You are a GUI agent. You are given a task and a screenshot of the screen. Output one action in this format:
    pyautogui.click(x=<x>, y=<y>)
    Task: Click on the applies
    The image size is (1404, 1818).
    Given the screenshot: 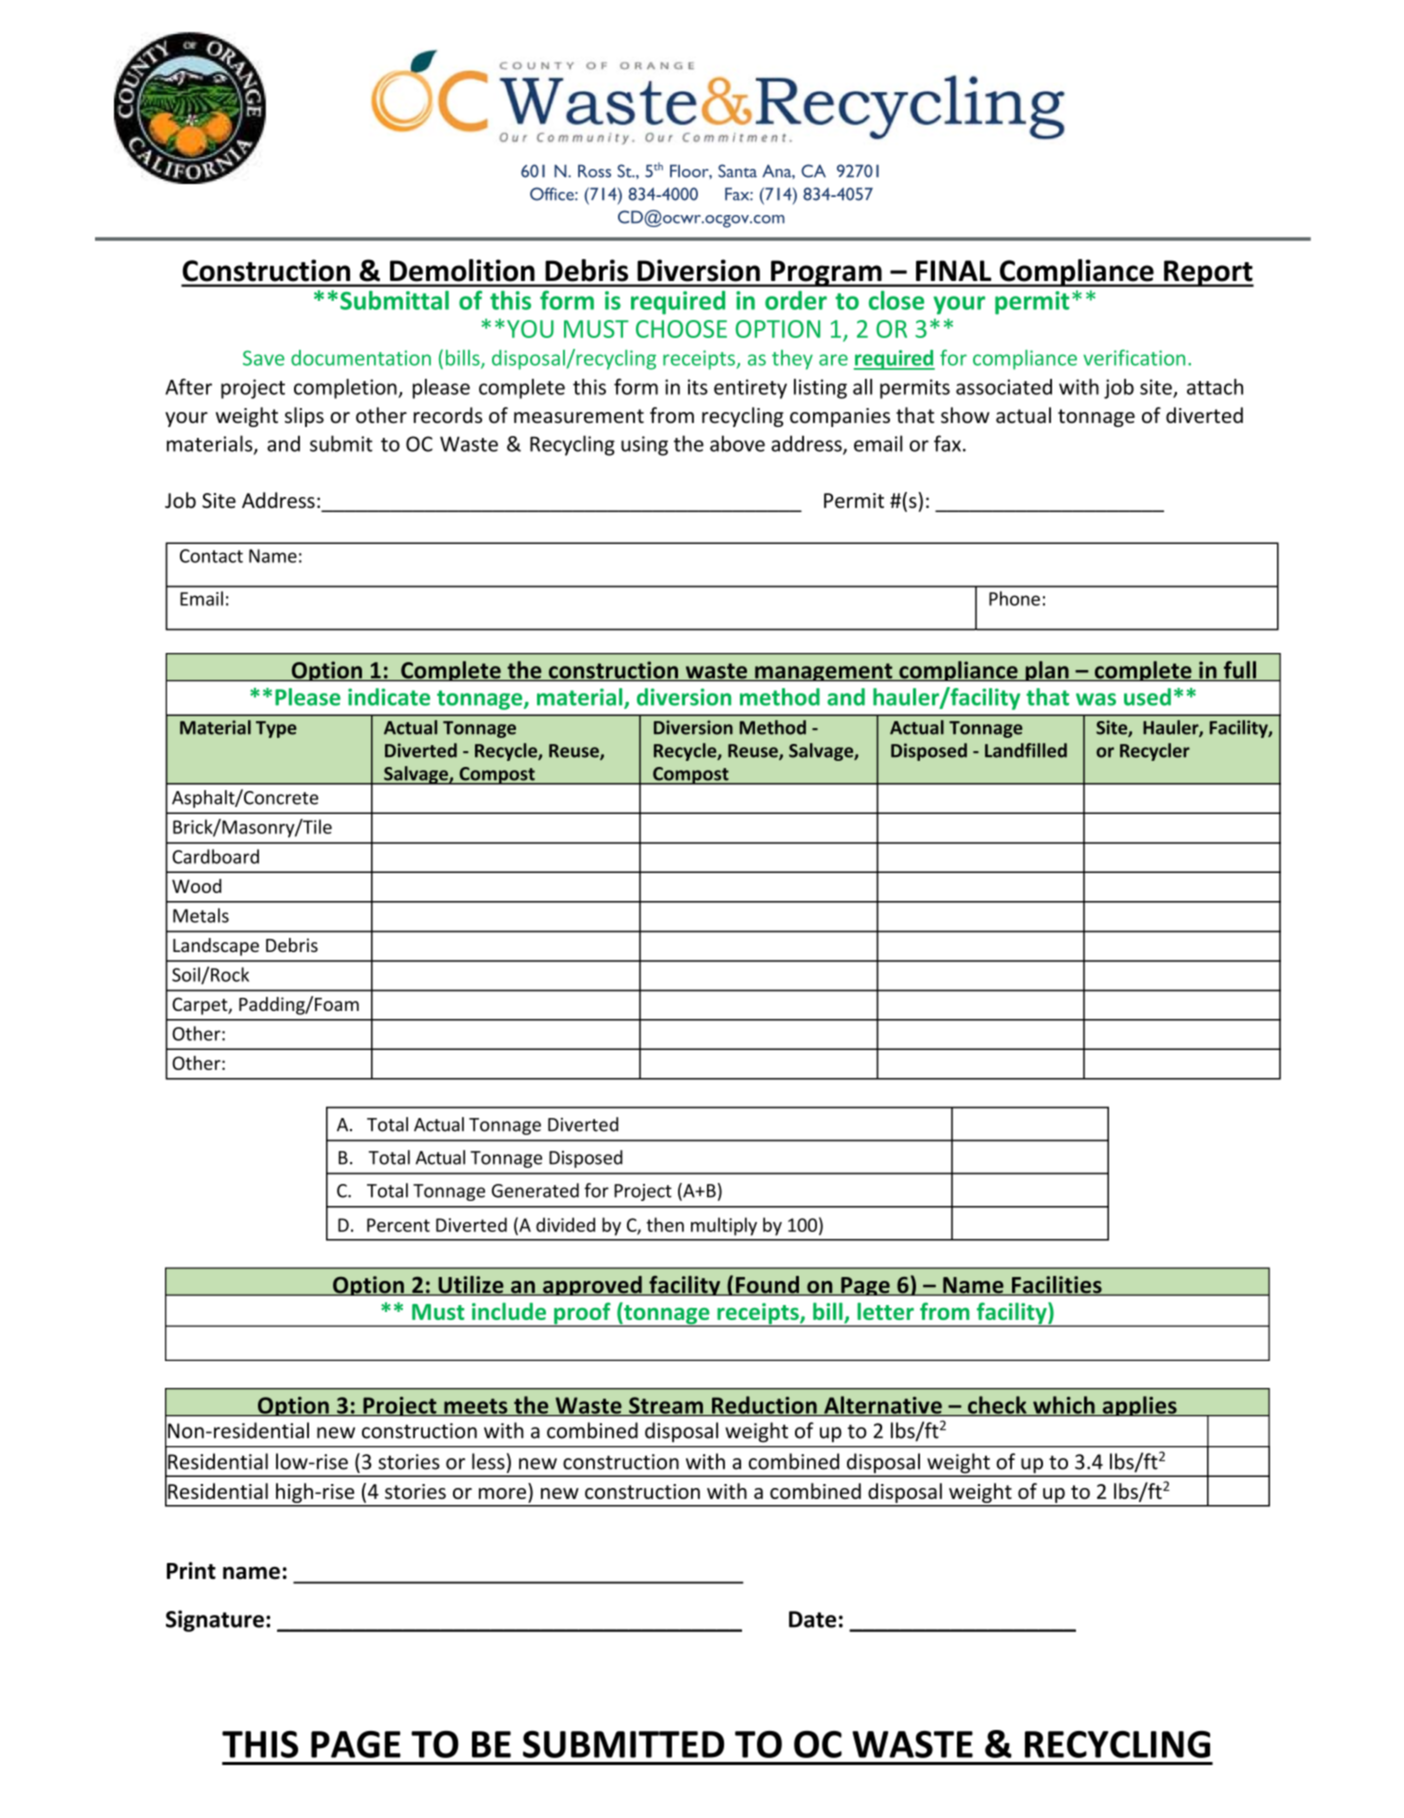 What is the action you would take?
    pyautogui.click(x=1139, y=1406)
